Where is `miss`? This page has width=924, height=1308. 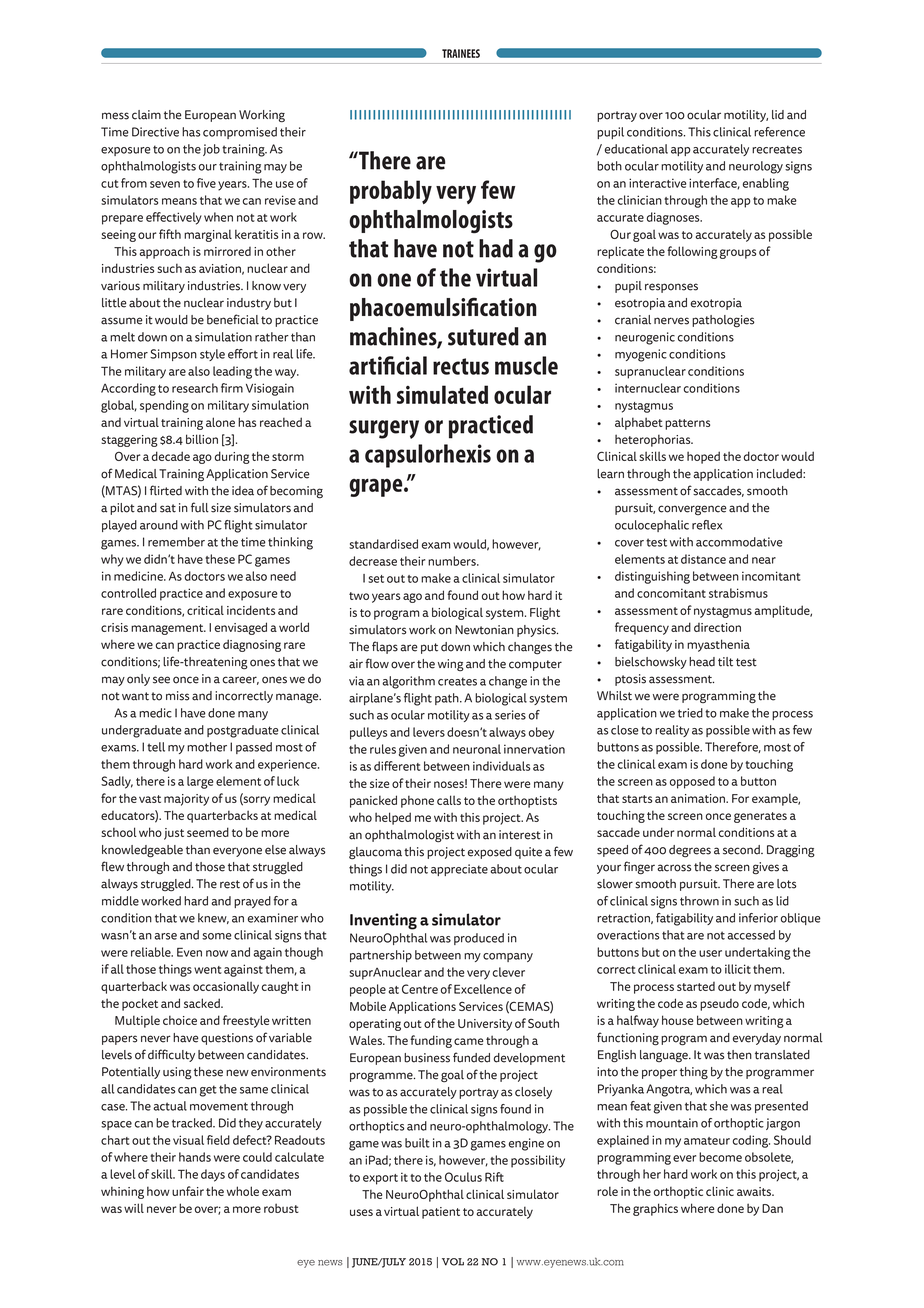 miss is located at coordinates (177, 696).
